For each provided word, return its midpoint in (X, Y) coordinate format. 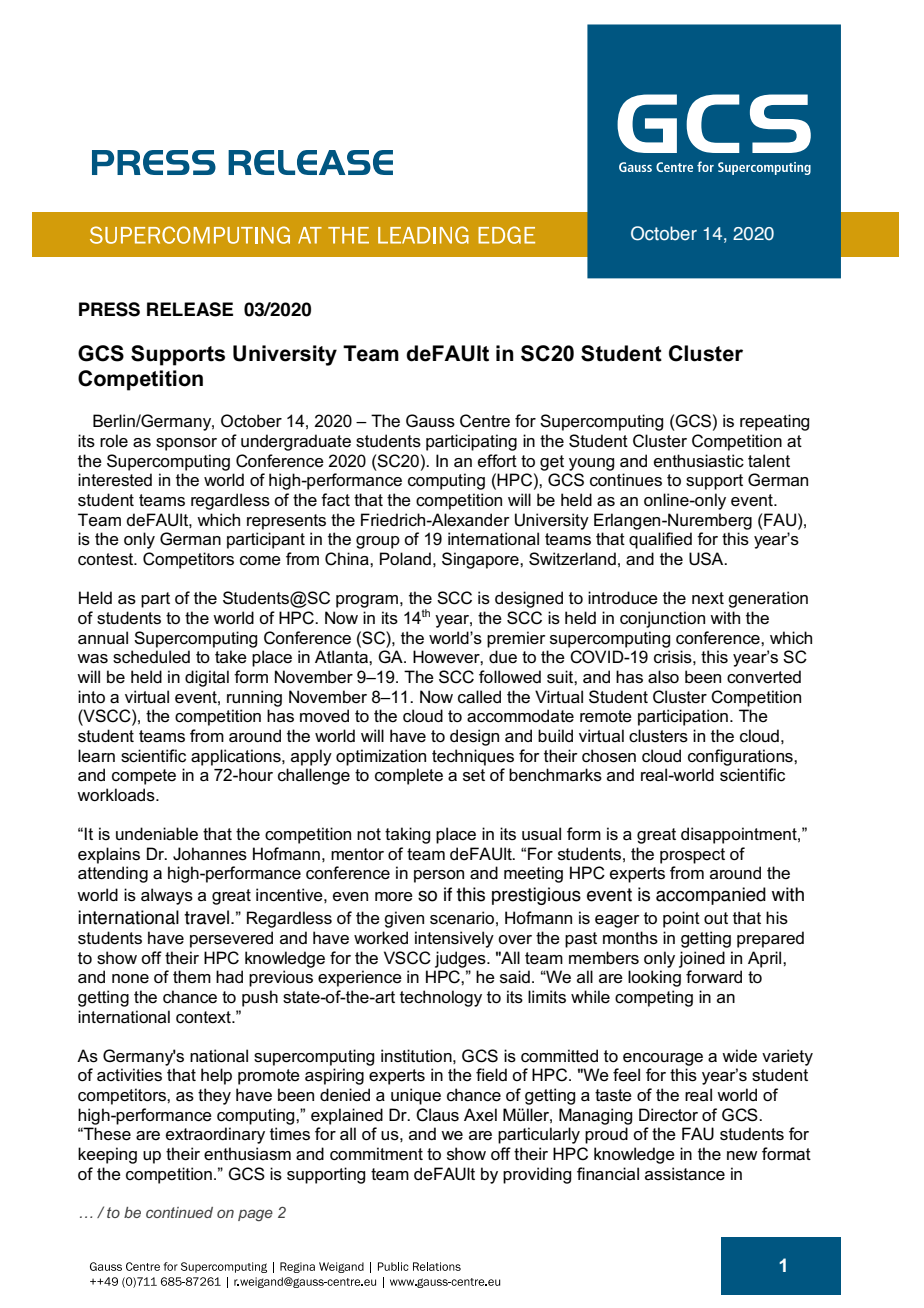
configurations (741, 757)
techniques (473, 757)
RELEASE (190, 309)
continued (179, 1212)
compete (144, 777)
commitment (376, 1154)
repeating (774, 422)
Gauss (430, 421)
